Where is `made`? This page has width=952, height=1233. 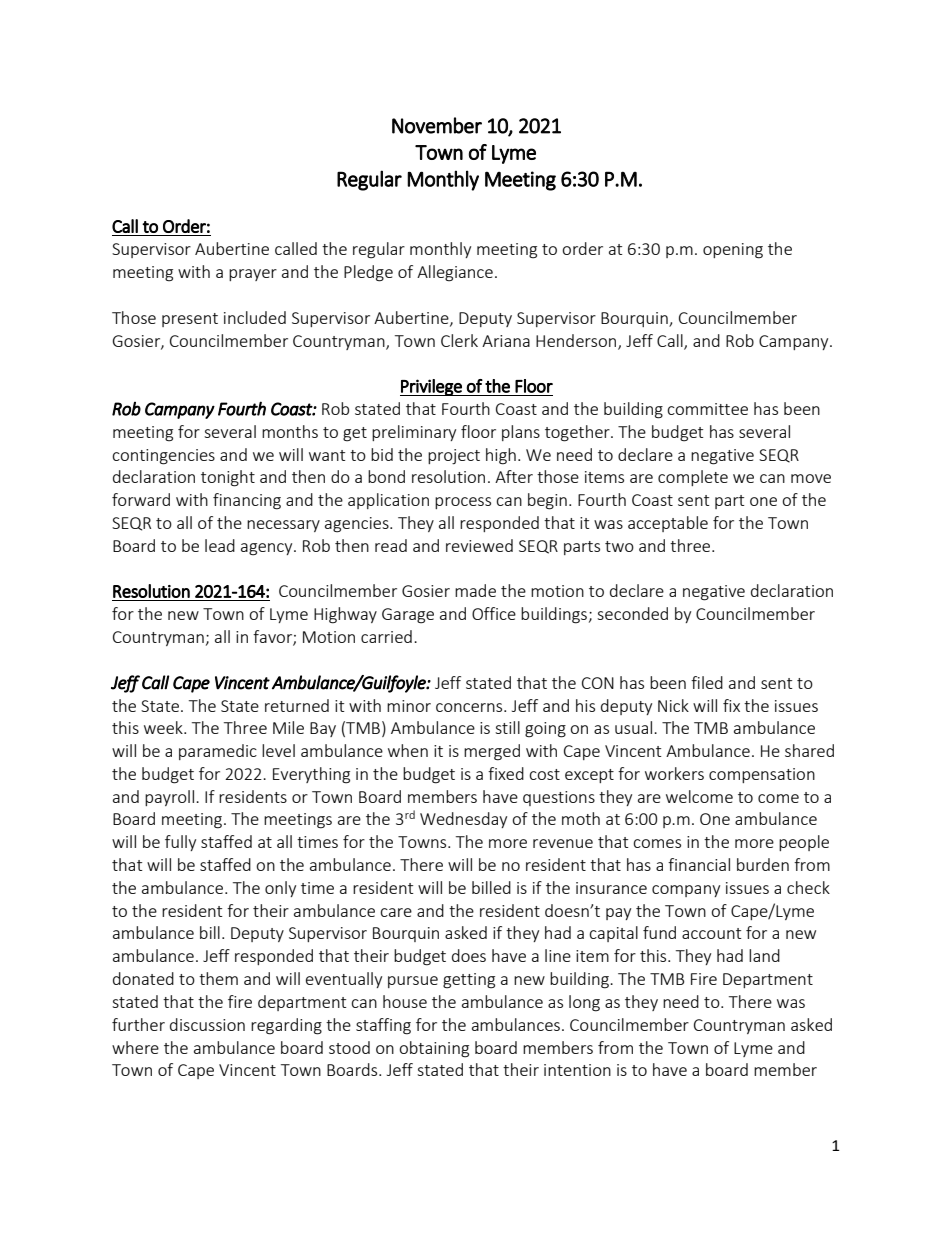
made is located at coordinates (475, 590).
